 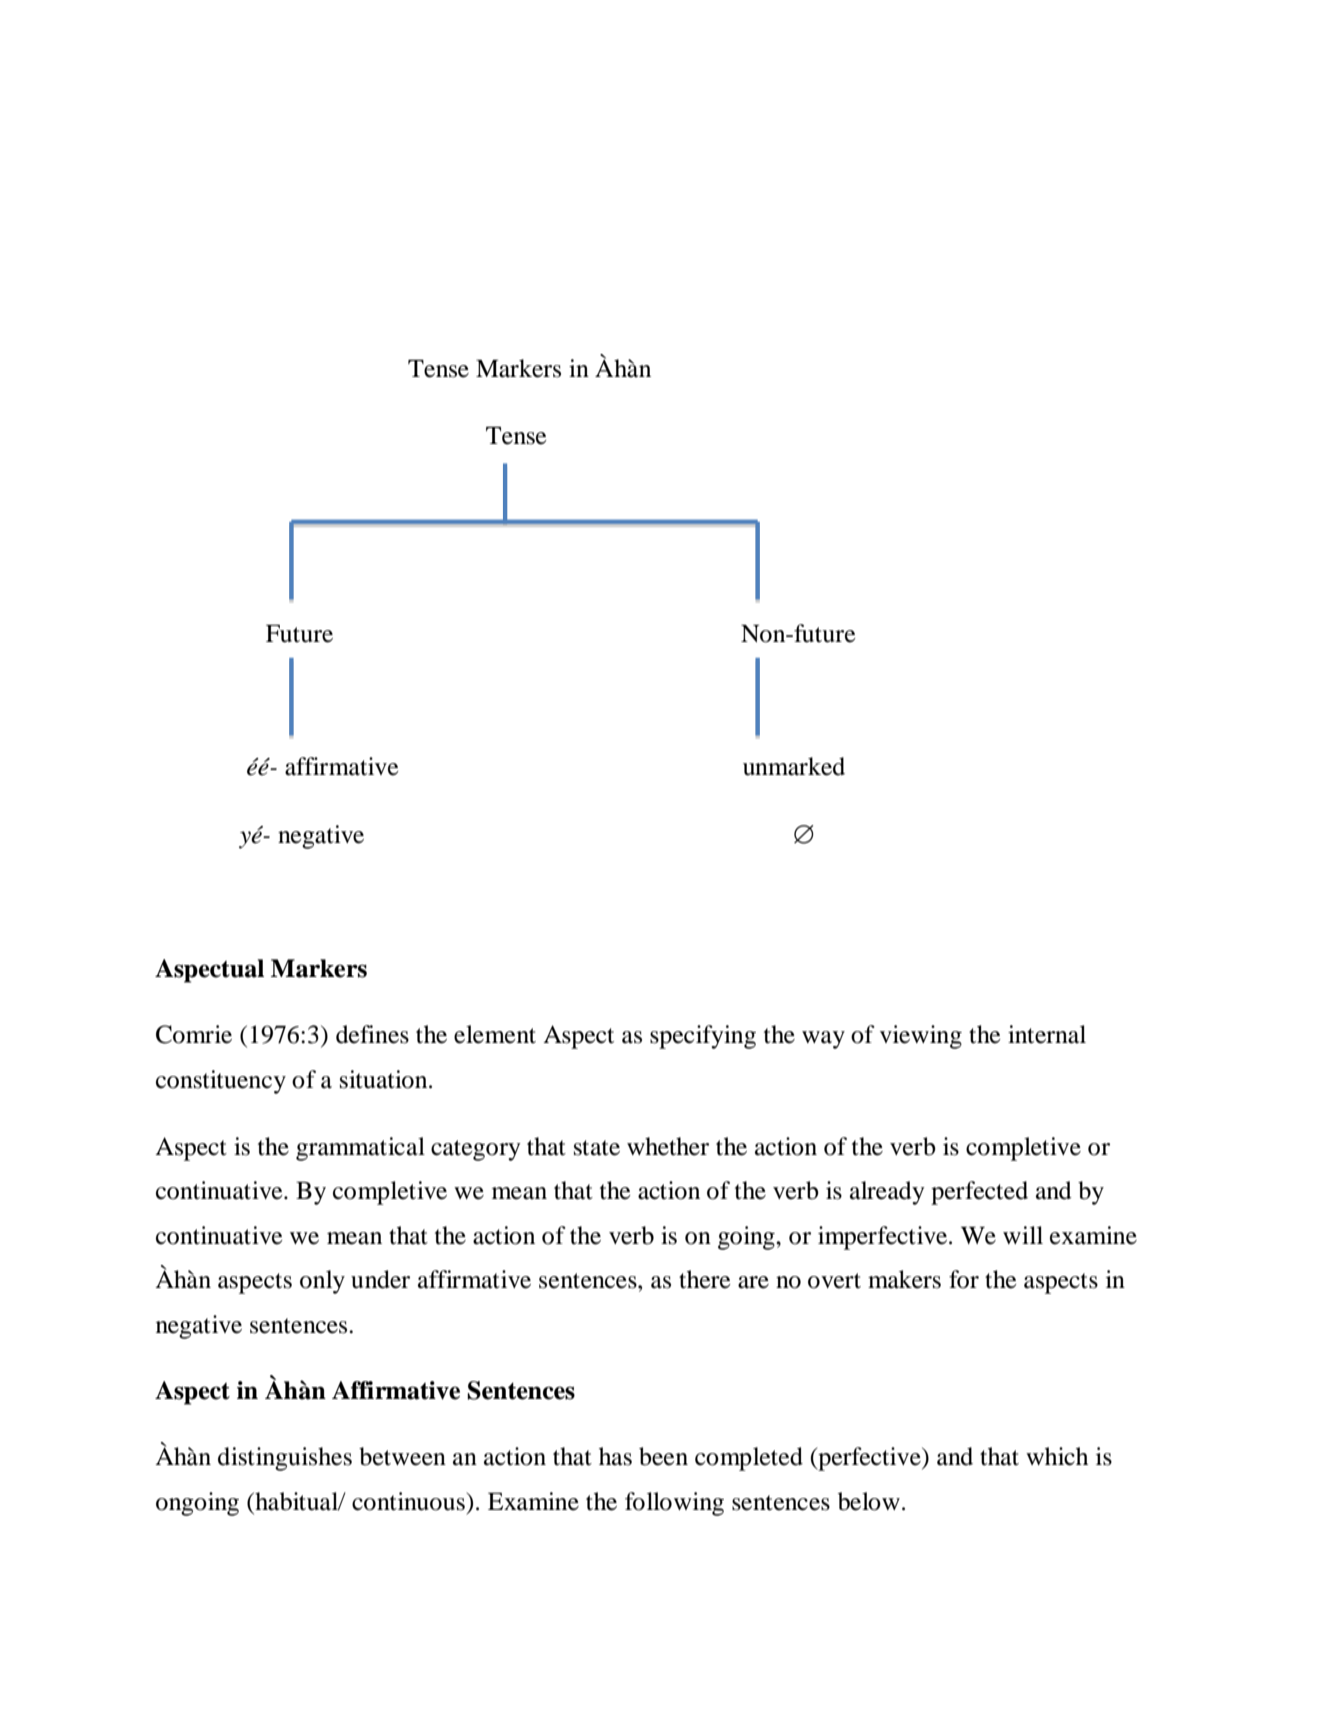 I want to click on perfected, so click(x=979, y=1193).
